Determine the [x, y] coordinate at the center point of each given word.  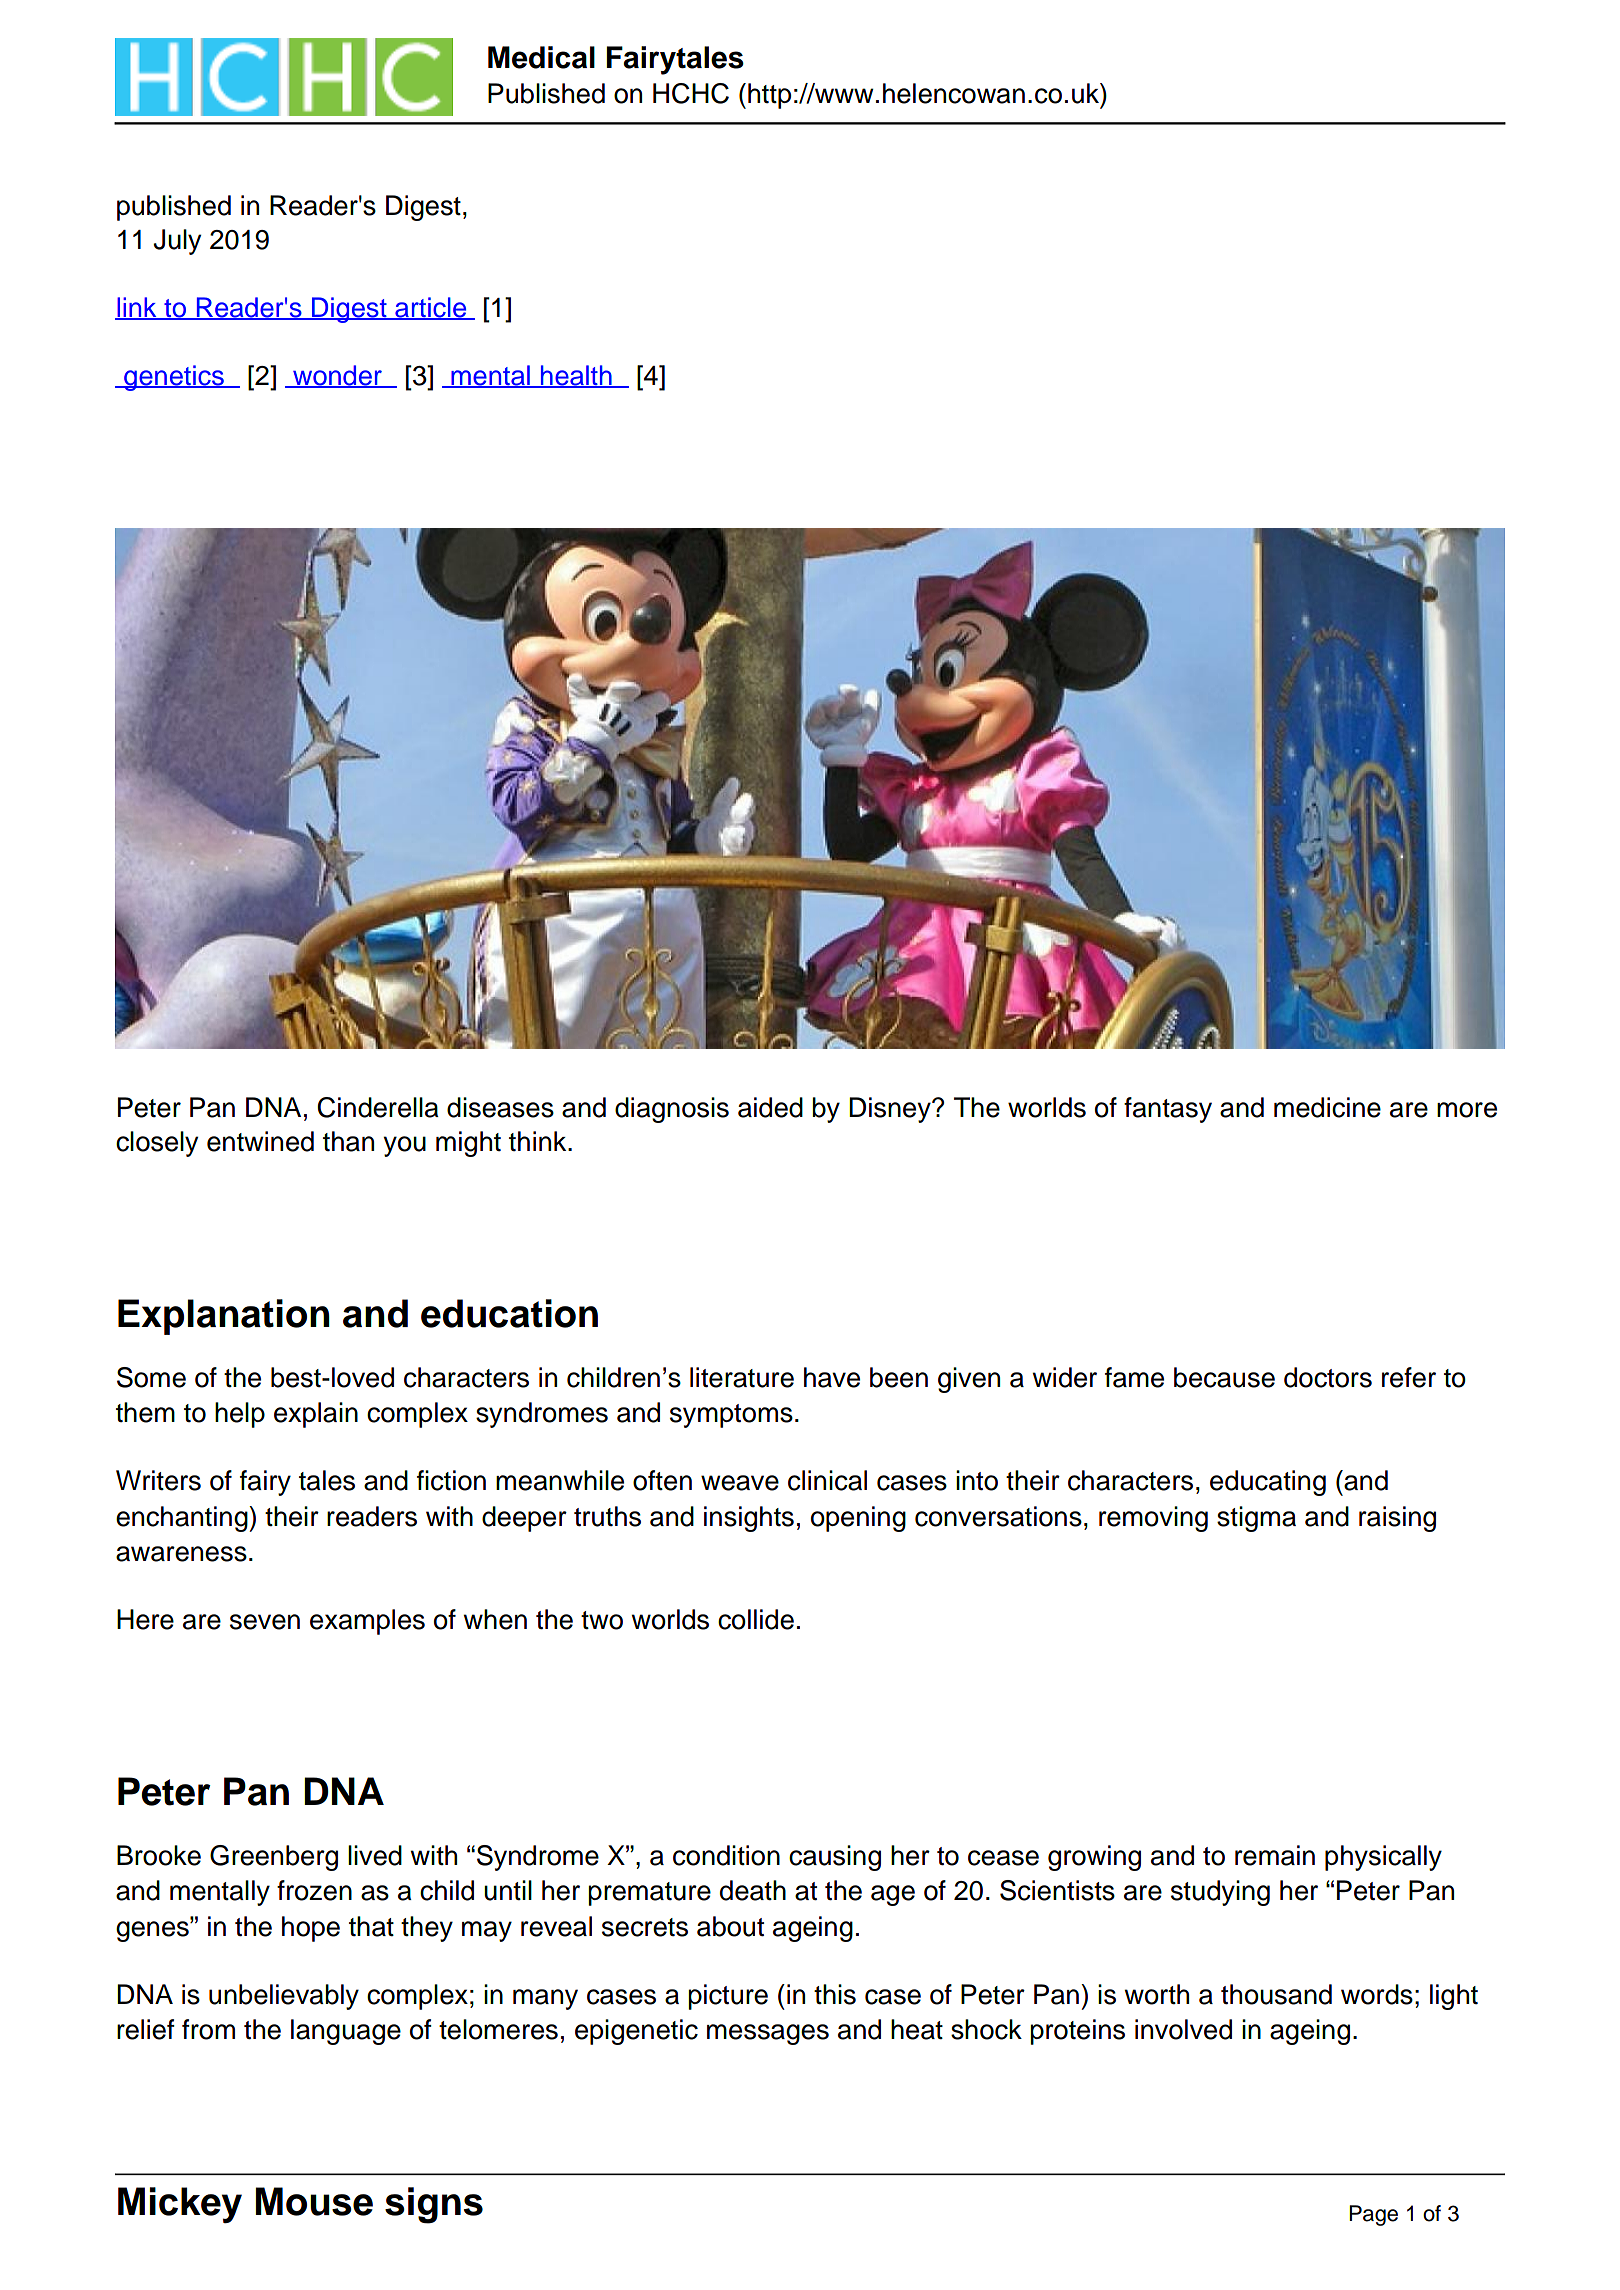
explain [316, 1415]
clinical [827, 1480]
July [177, 242]
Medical [541, 57]
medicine [1327, 1107]
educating [1268, 1483]
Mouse [314, 2201]
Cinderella [378, 1107]
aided [770, 1107]
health [576, 376]
